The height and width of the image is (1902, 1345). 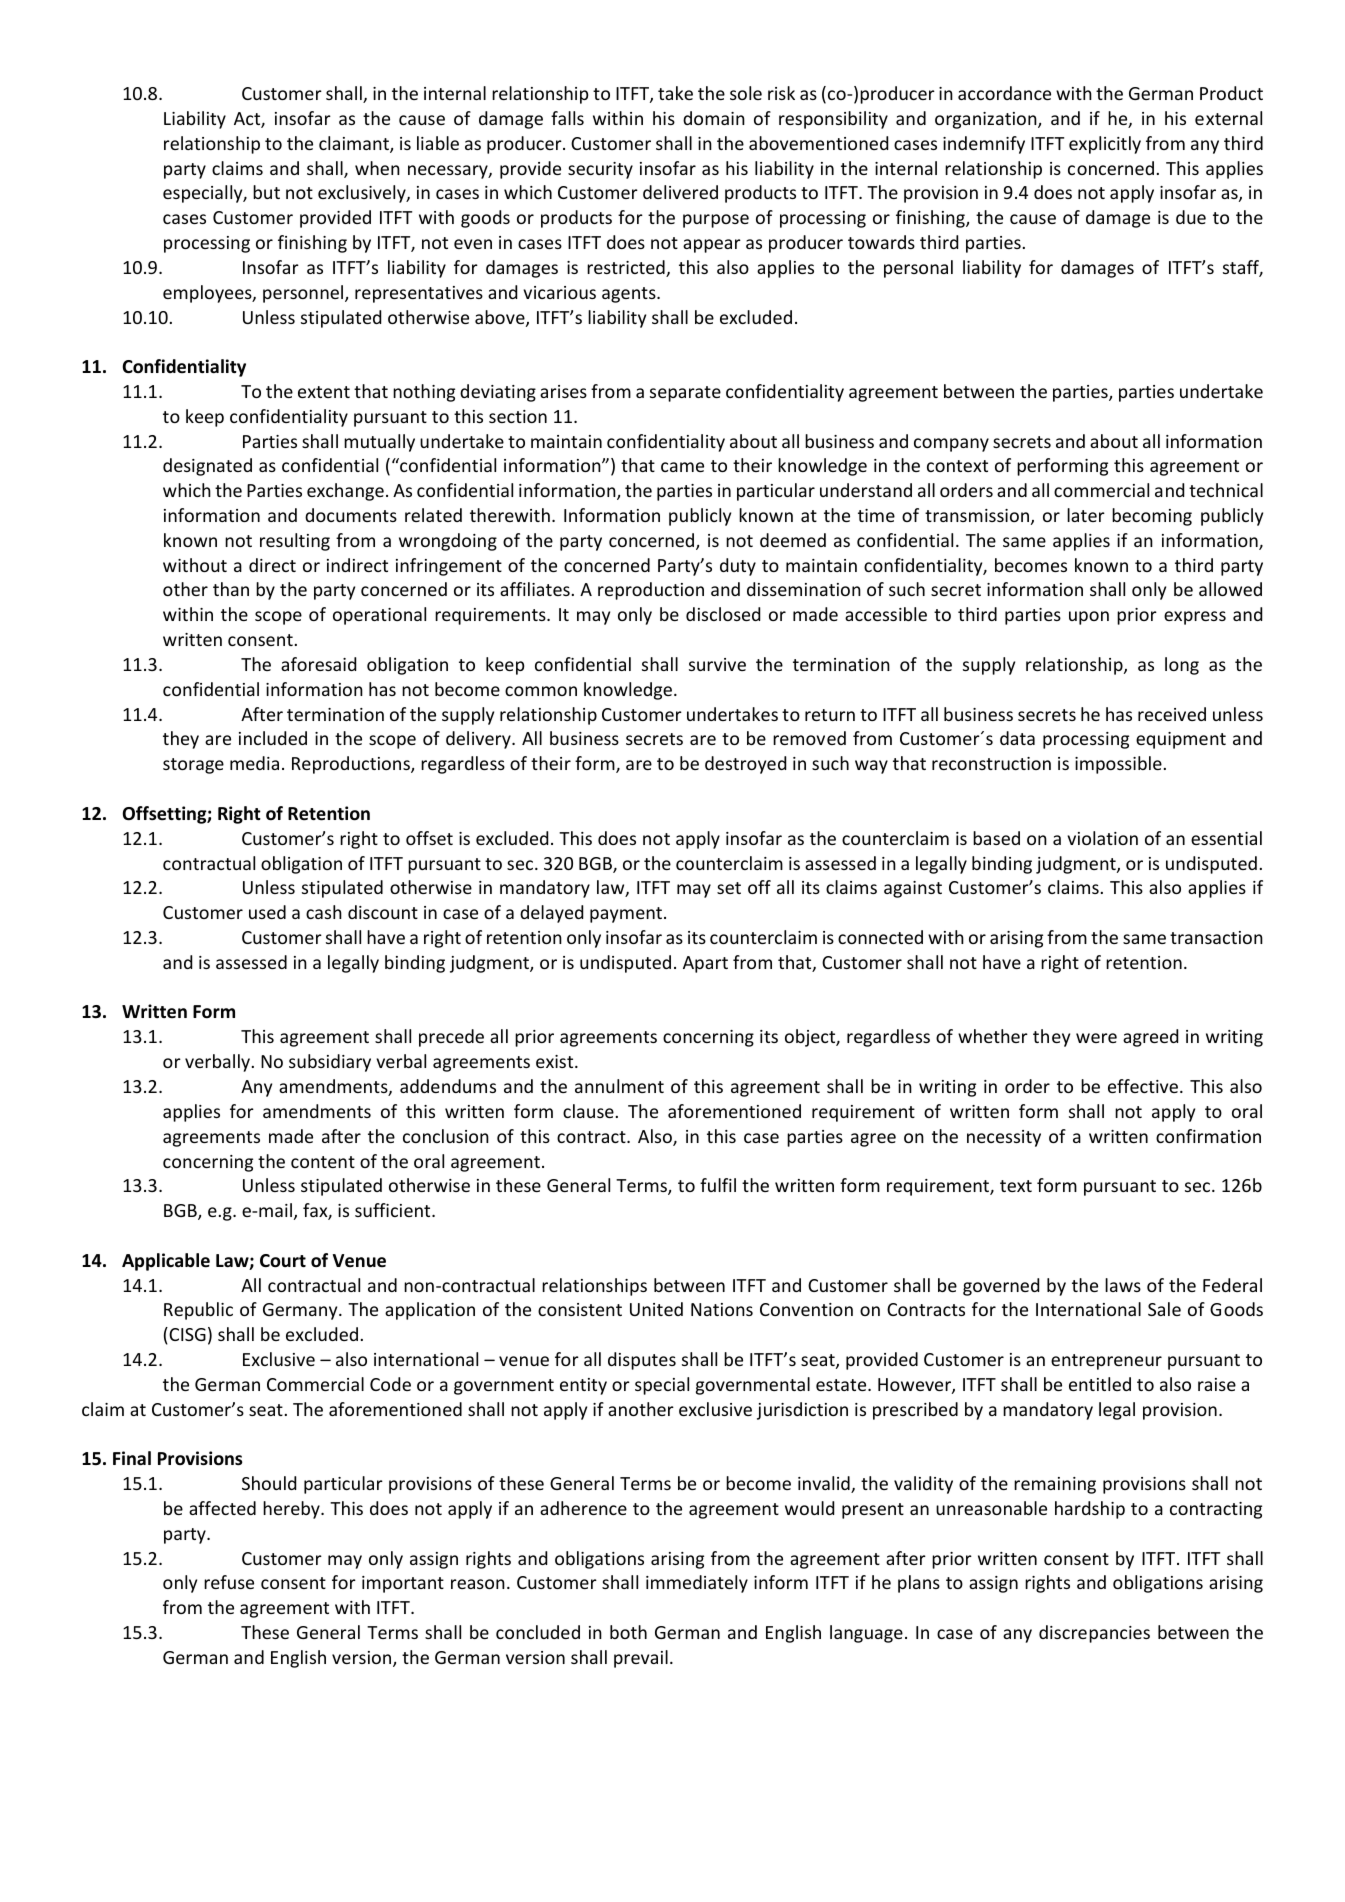 What do you see at coordinates (229, 1582) in the image?
I see `refuse` at bounding box center [229, 1582].
